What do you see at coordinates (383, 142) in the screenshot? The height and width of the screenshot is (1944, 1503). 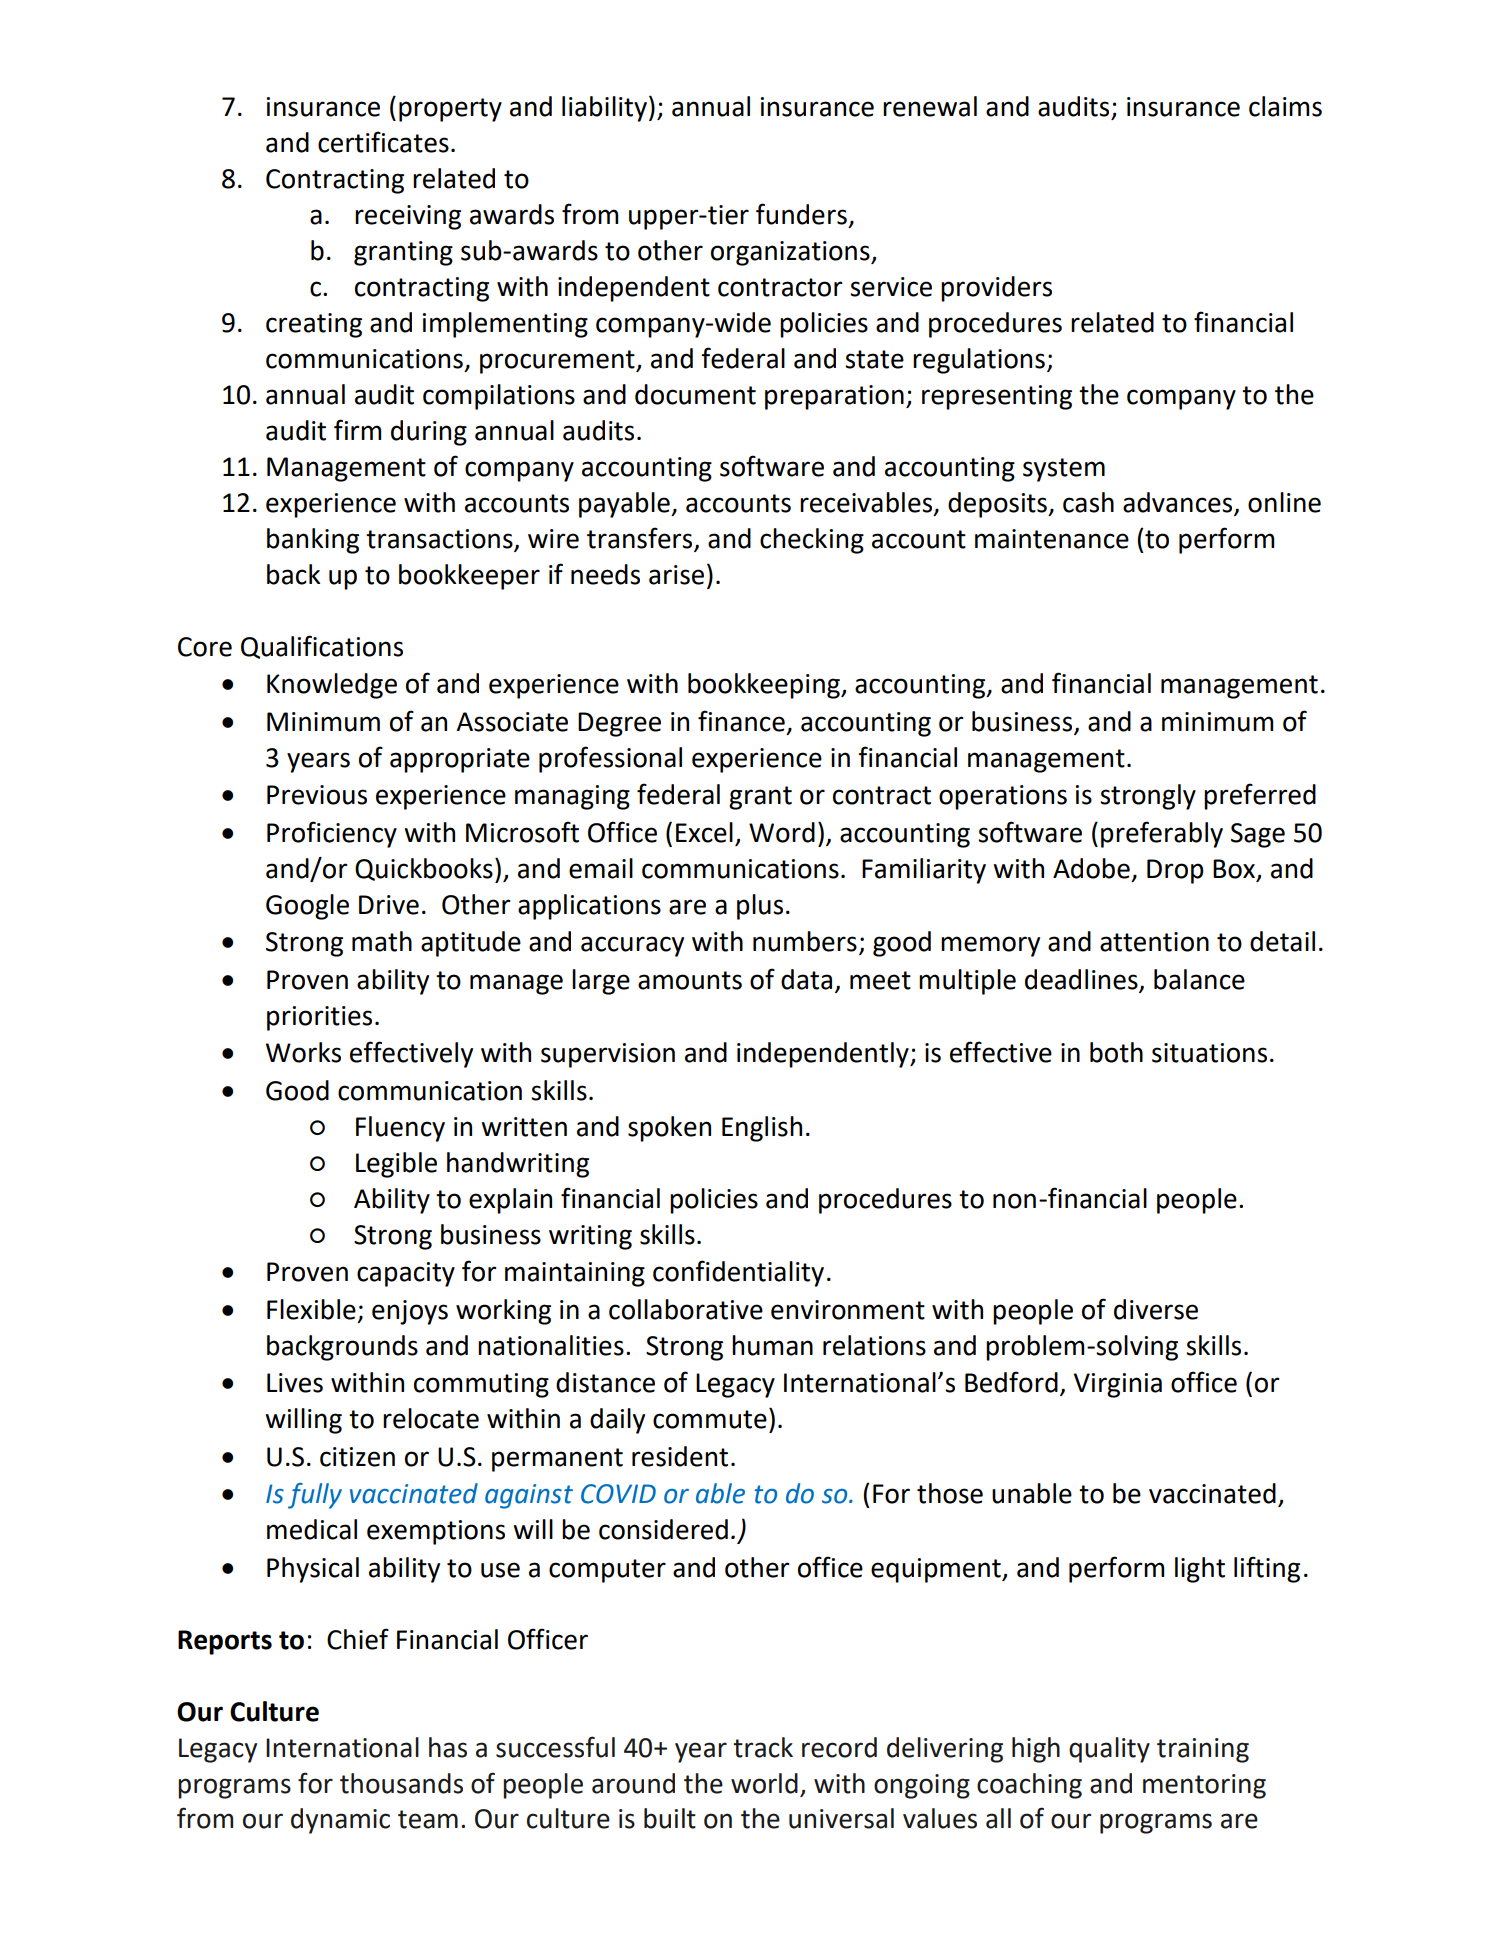 I see `certificates` at bounding box center [383, 142].
